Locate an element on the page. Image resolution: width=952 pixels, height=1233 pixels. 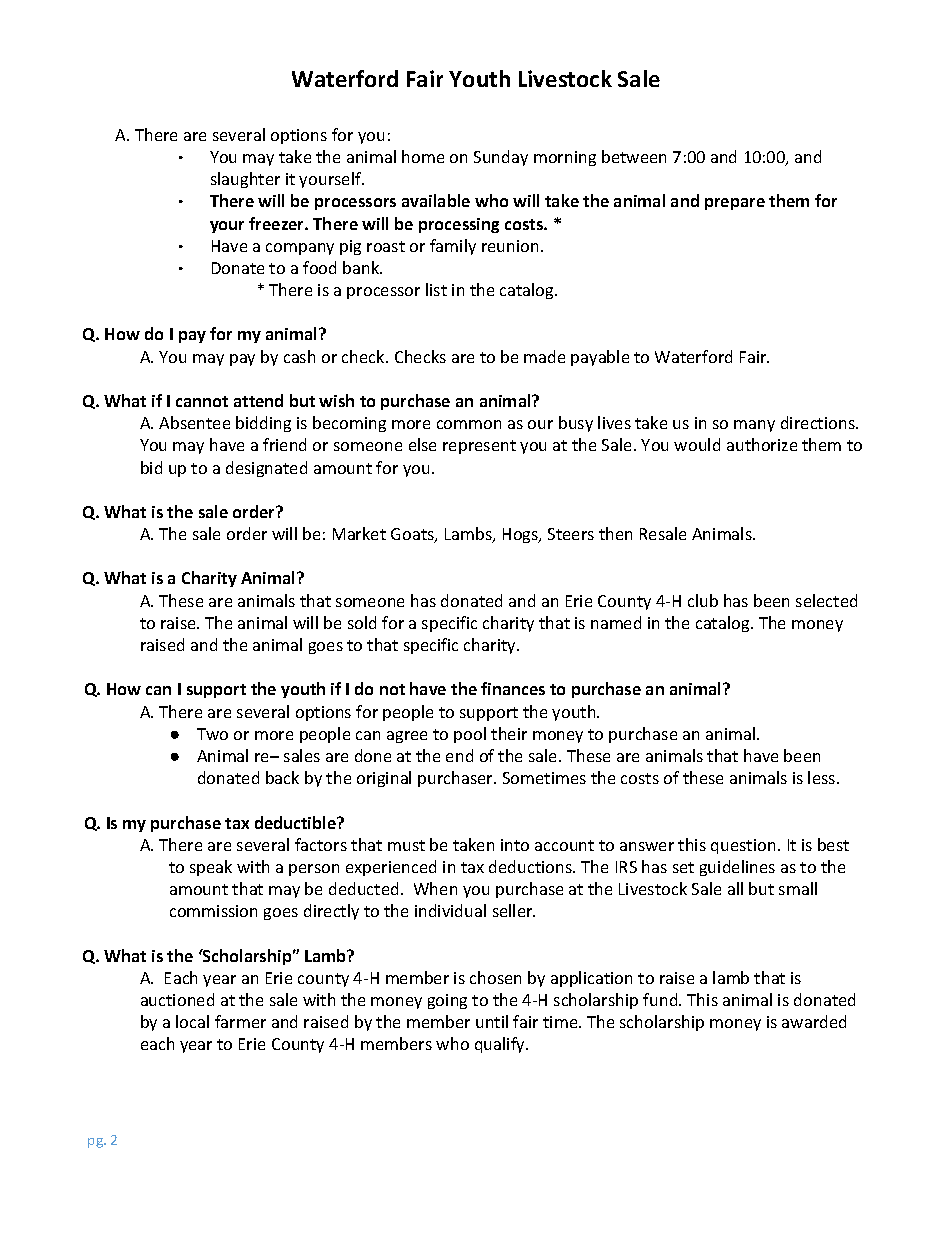
awarded is located at coordinates (814, 1021).
